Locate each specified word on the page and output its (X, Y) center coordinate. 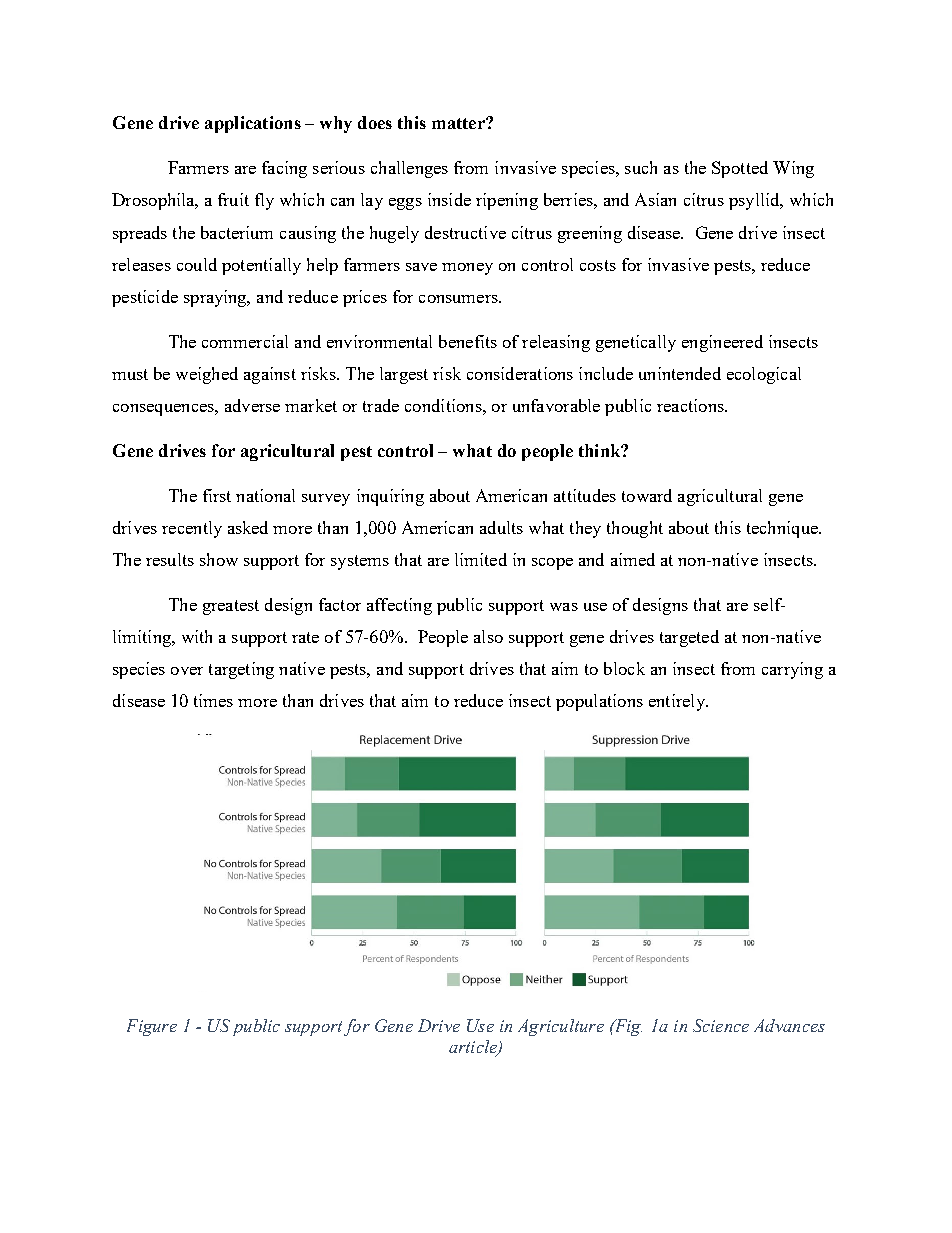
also (488, 636)
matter (459, 123)
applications (253, 124)
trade (381, 405)
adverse (252, 405)
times (213, 700)
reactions (691, 405)
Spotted (740, 169)
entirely (678, 702)
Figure (152, 1027)
